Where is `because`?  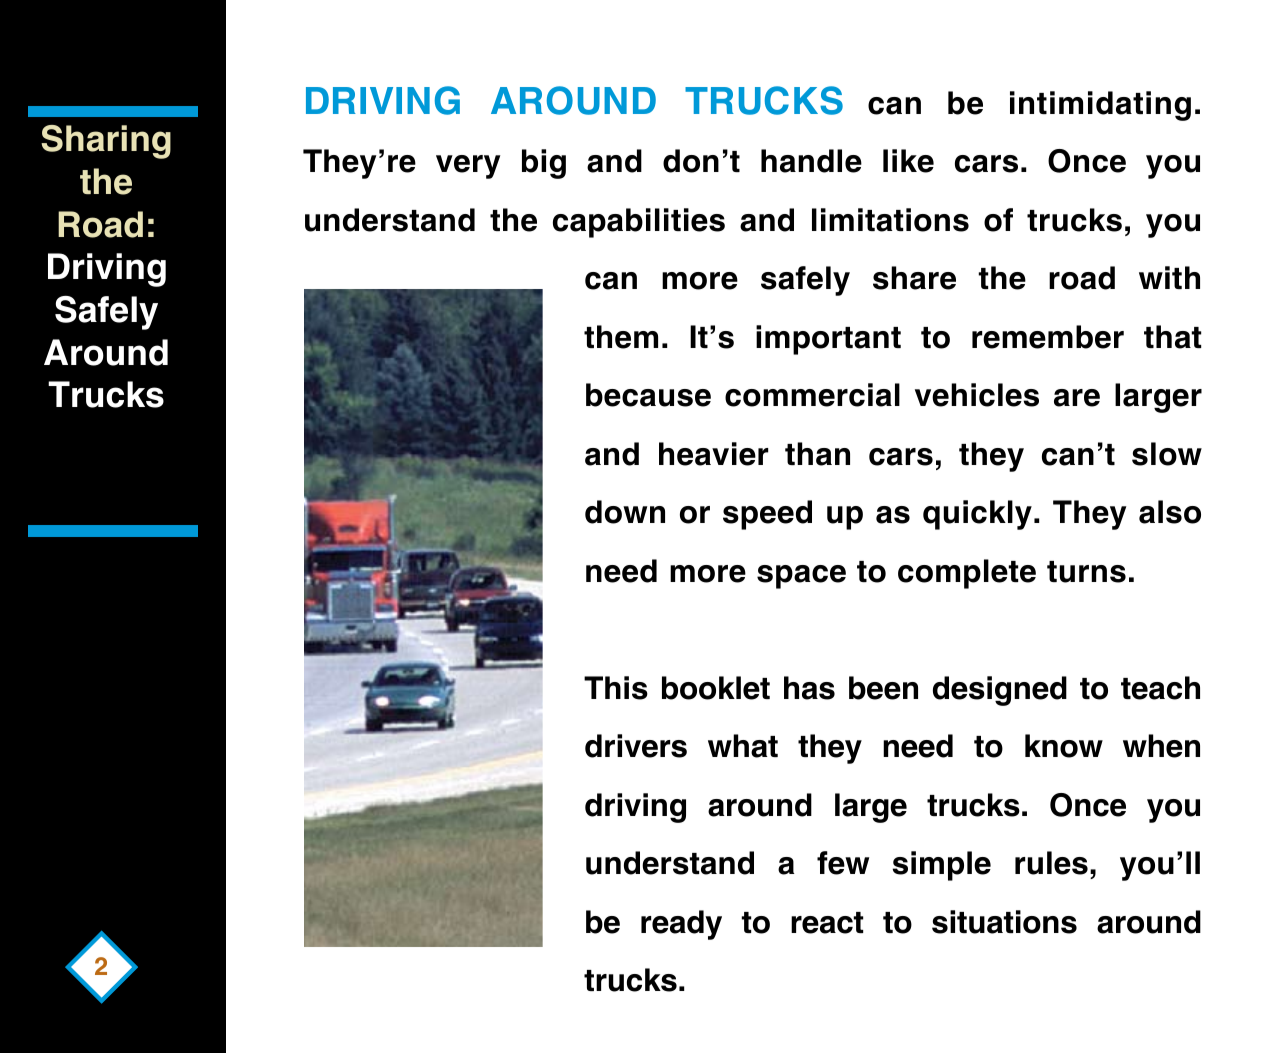 because is located at coordinates (648, 395).
